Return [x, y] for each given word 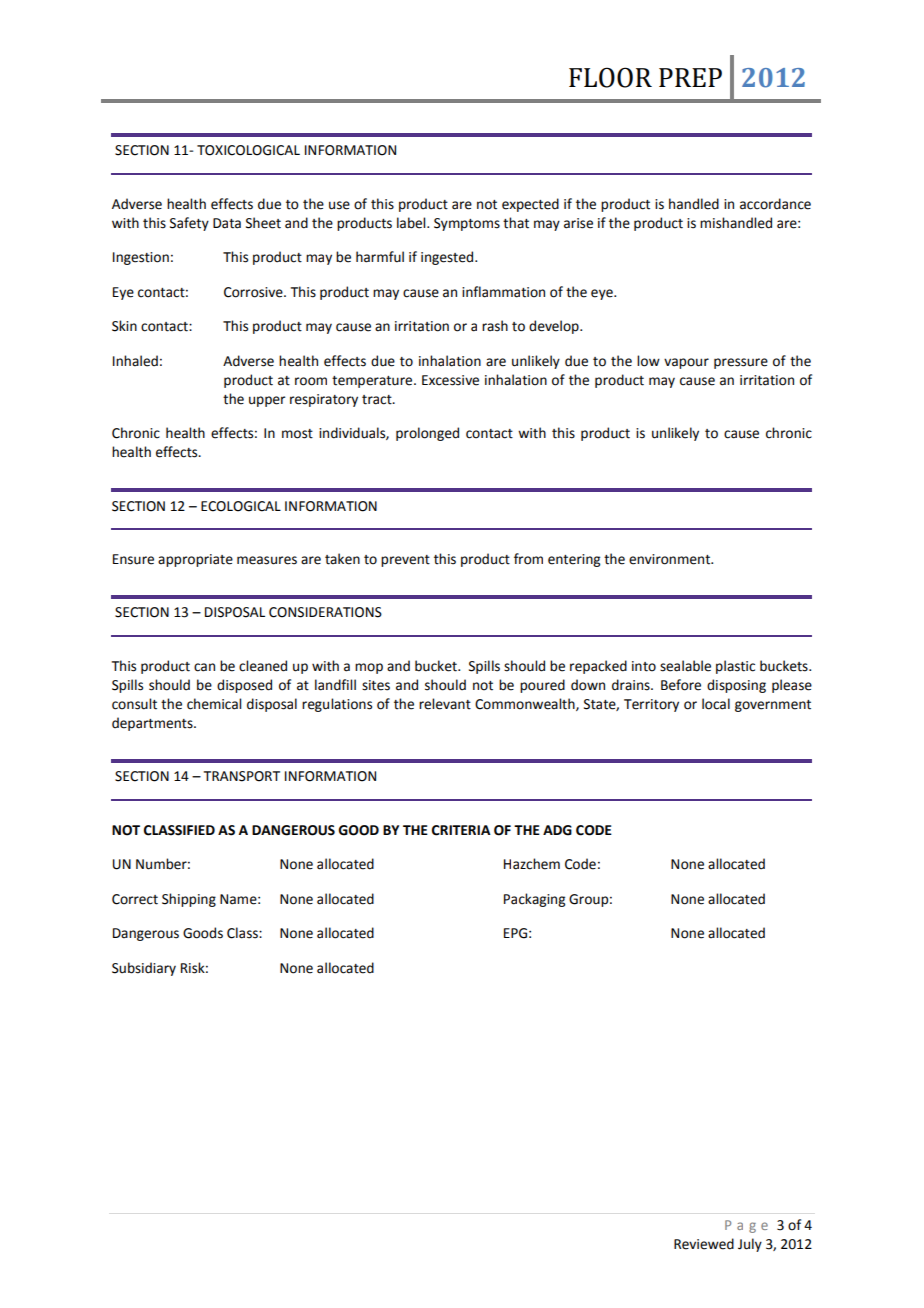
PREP [690, 77]
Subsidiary [144, 969]
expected [530, 205]
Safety [189, 224]
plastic [735, 667]
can [204, 667]
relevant [445, 704]
